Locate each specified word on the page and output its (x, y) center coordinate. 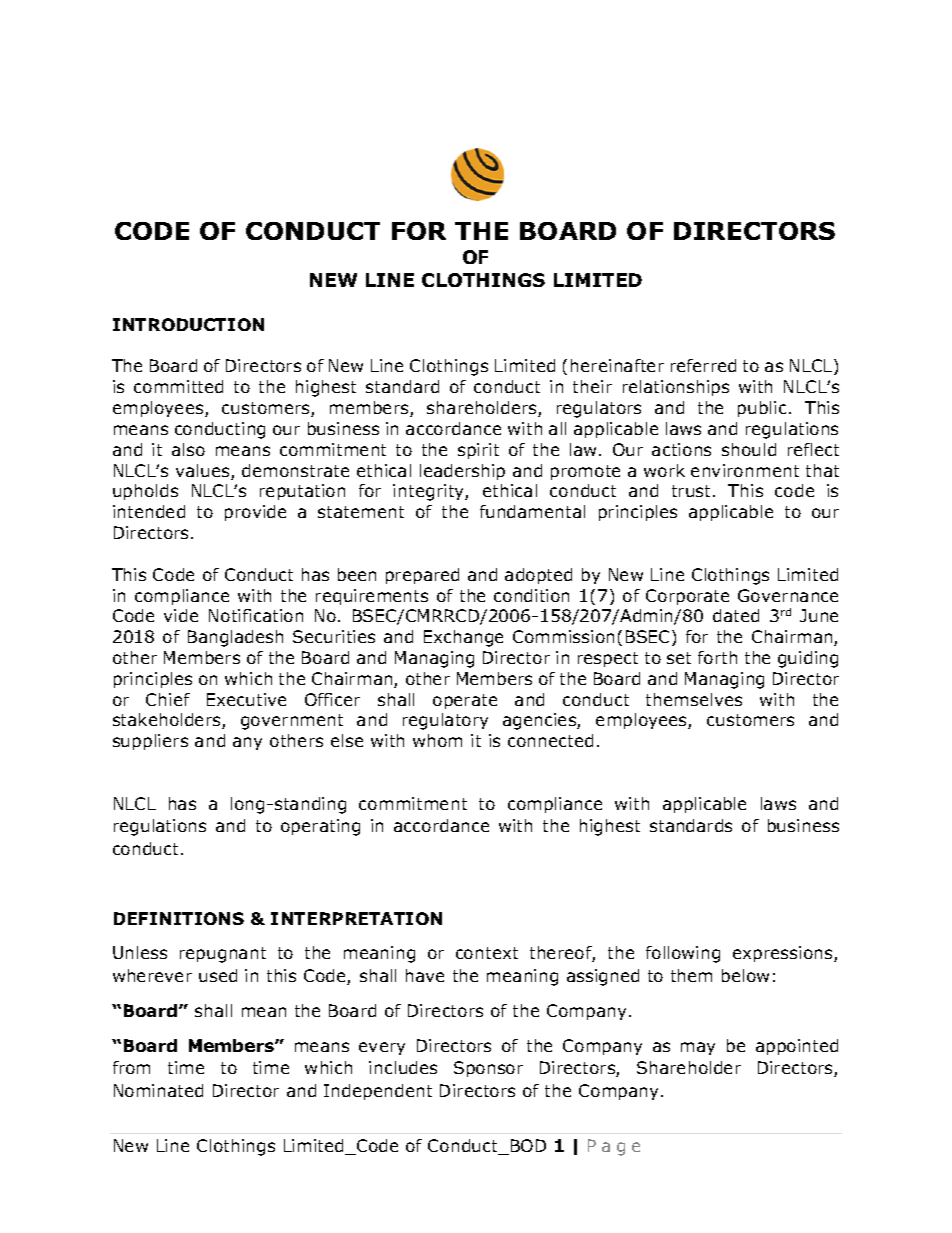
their (592, 386)
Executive (246, 699)
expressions (784, 954)
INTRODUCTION (188, 324)
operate (465, 701)
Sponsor (488, 1069)
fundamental (532, 511)
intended (149, 511)
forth (717, 657)
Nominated (158, 1090)
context (487, 953)
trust (693, 491)
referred (703, 365)
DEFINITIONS (179, 918)
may (698, 1048)
